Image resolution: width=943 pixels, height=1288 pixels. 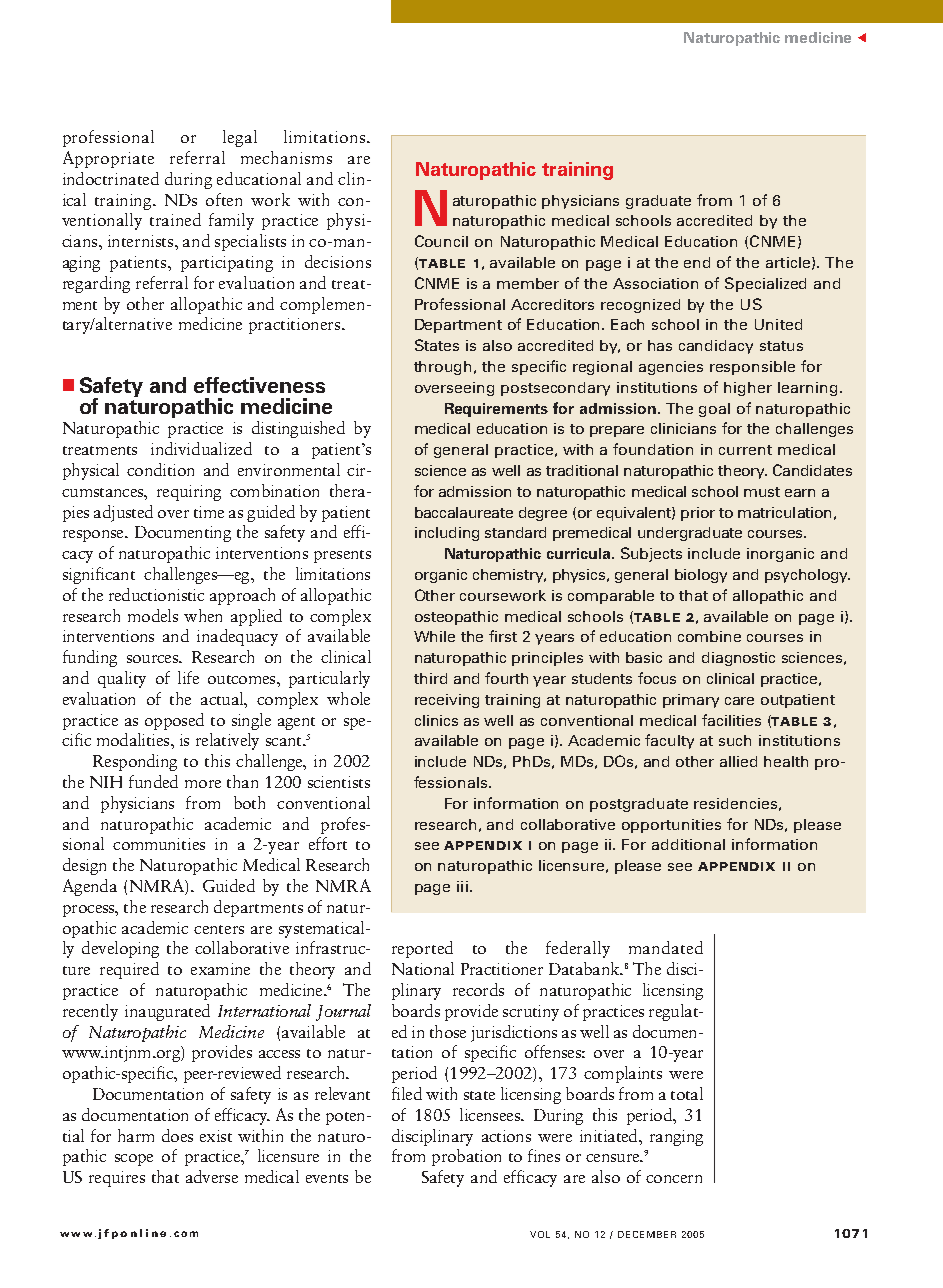 What do you see at coordinates (212, 1176) in the image?
I see `adverse` at bounding box center [212, 1176].
